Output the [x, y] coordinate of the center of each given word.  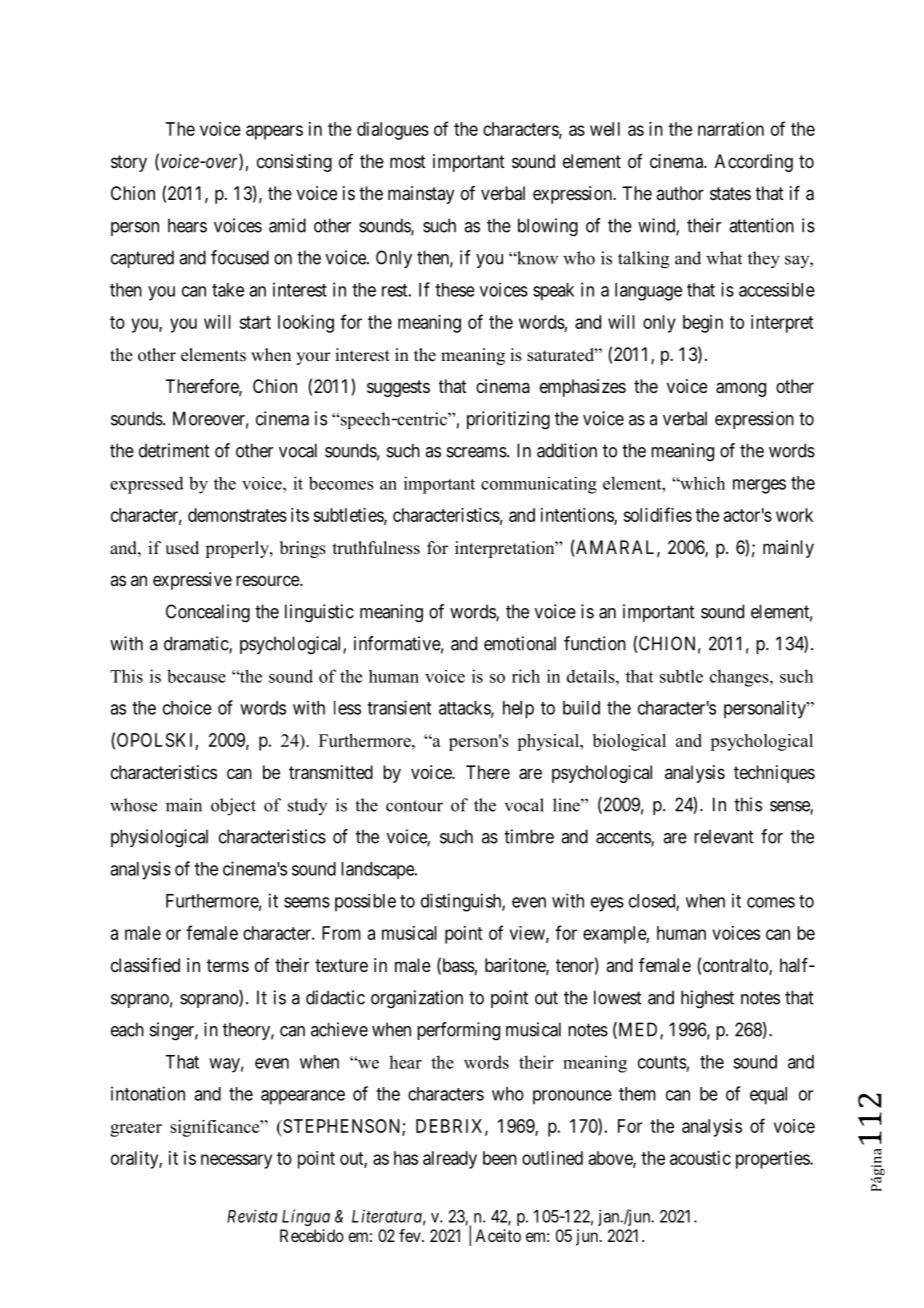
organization [417, 999]
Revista [252, 1216]
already [450, 1160]
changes [740, 678]
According [754, 163]
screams [477, 452]
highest [707, 999]
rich [526, 676]
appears [274, 132]
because [196, 676]
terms [228, 965]
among [741, 389]
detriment [174, 450]
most [408, 161]
